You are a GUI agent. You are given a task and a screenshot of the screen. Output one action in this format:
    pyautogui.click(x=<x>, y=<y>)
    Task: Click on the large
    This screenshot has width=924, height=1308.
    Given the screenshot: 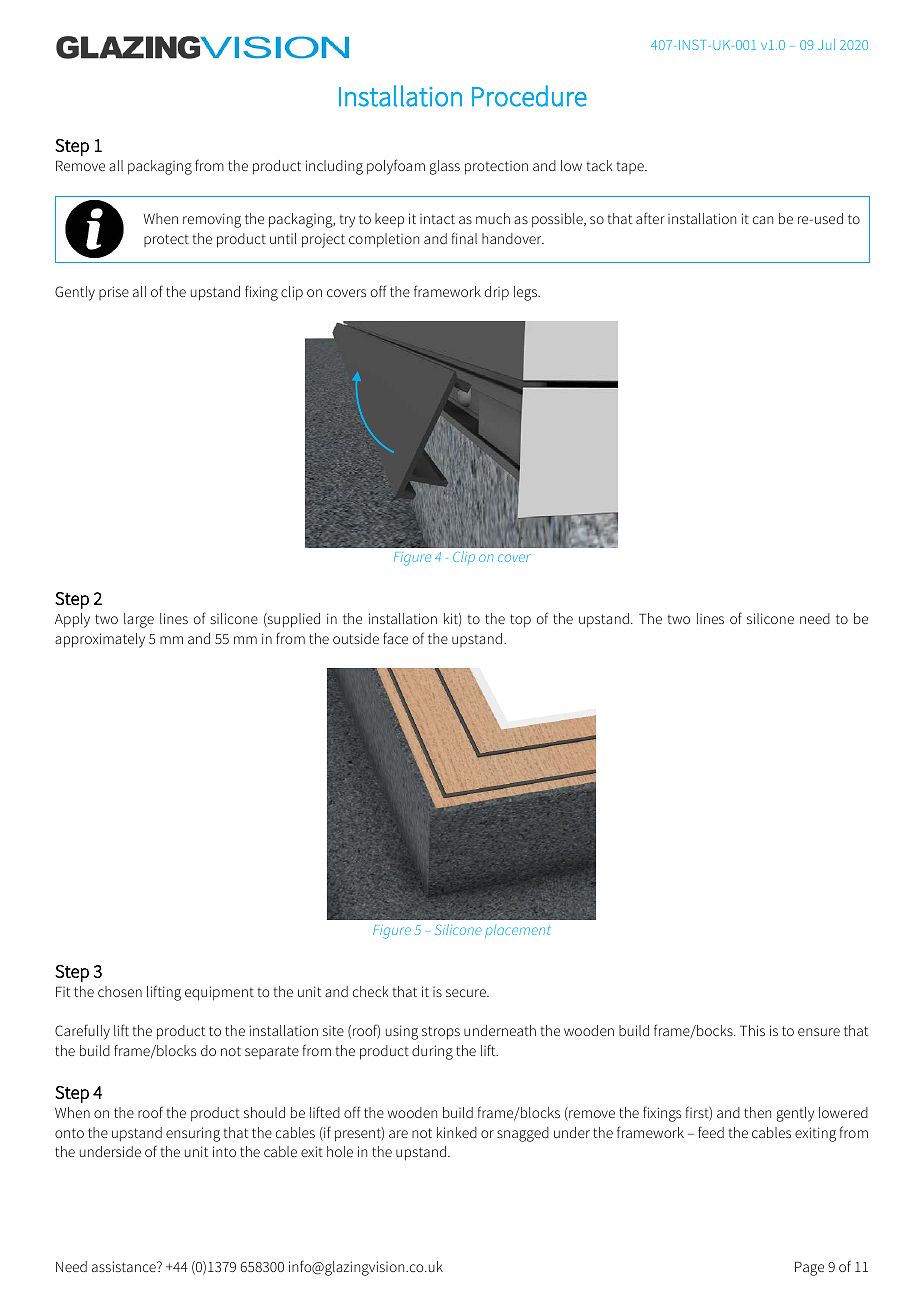 What is the action you would take?
    pyautogui.click(x=139, y=620)
